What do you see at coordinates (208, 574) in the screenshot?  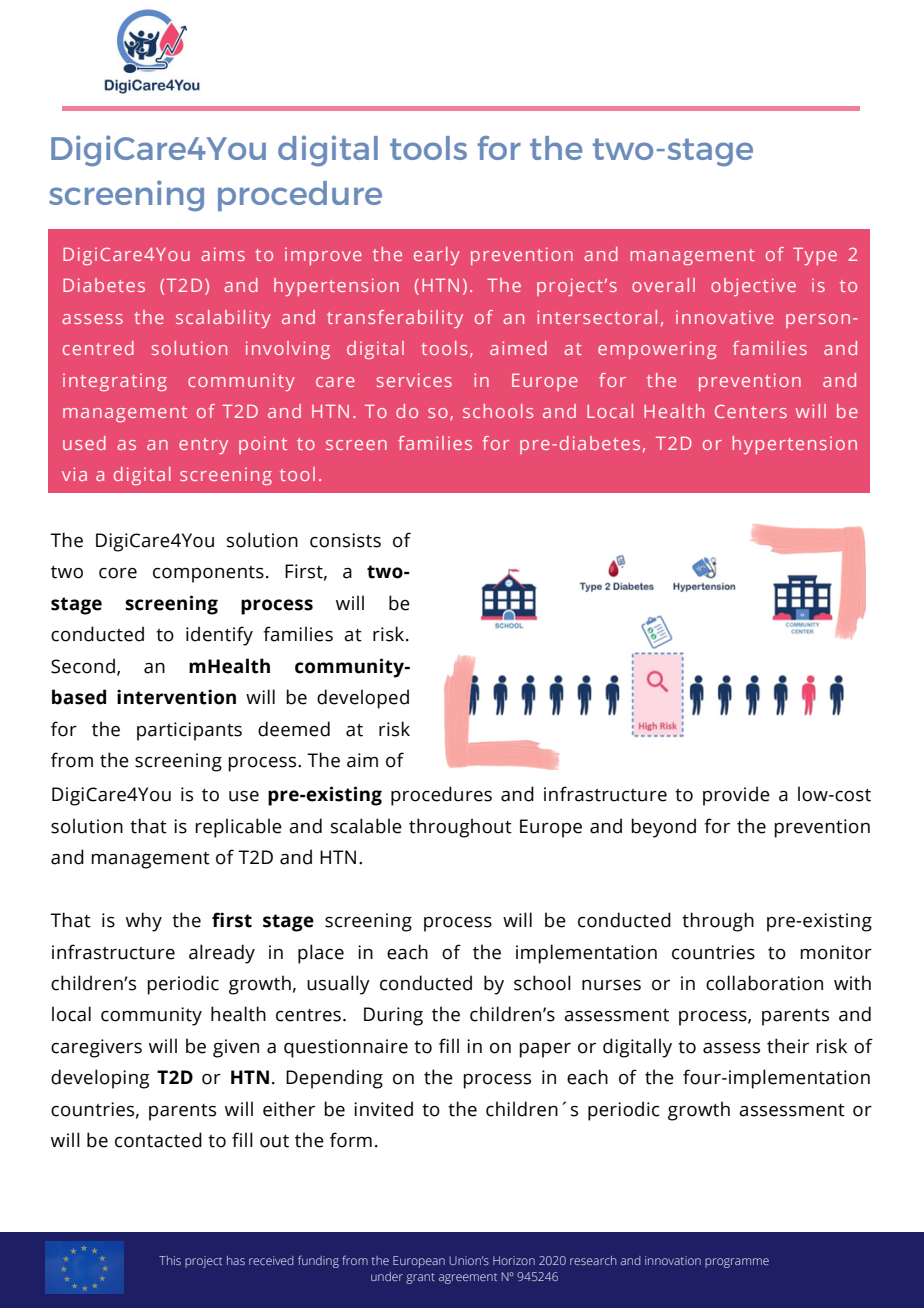 I see `components` at bounding box center [208, 574].
